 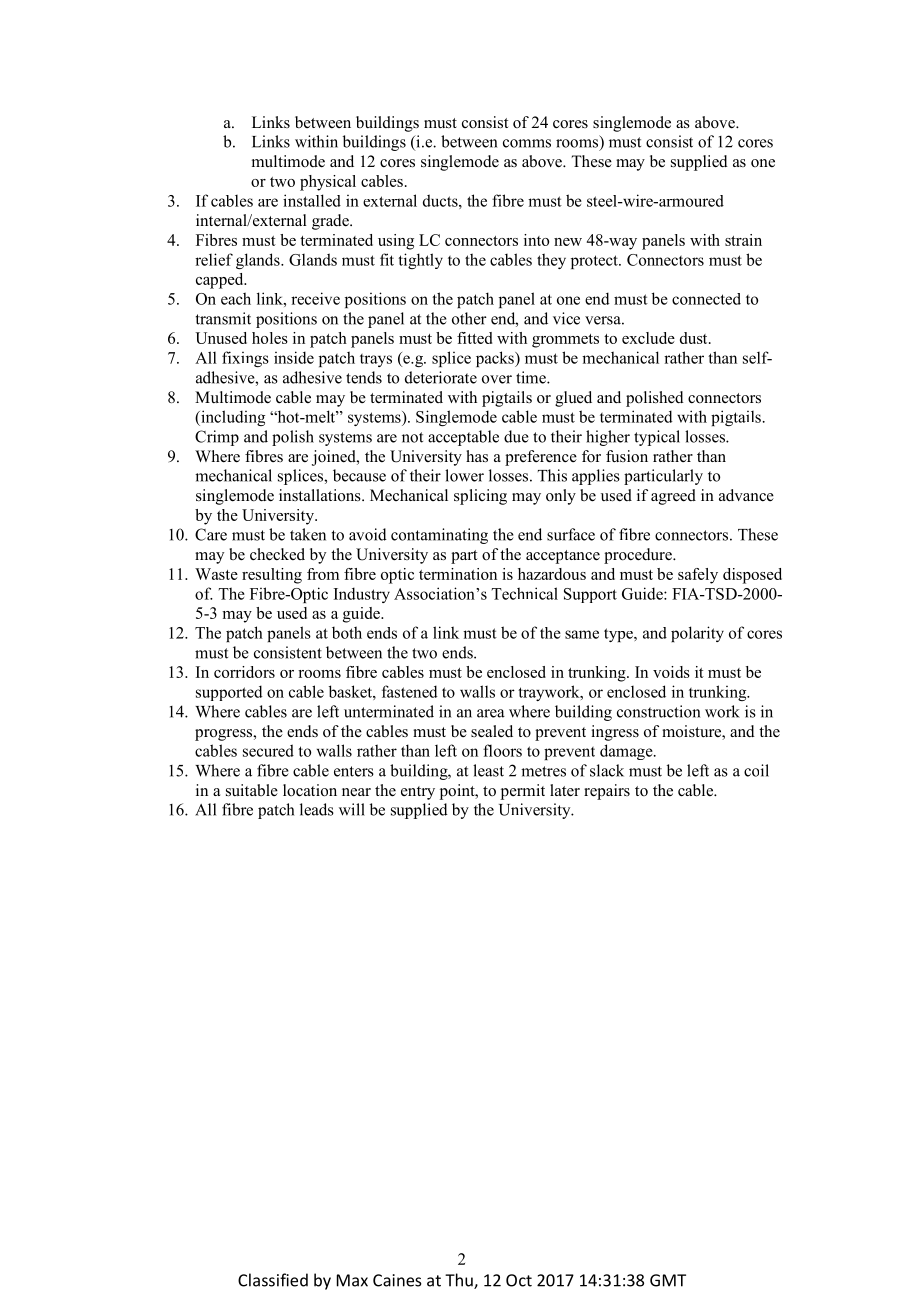 What do you see at coordinates (268, 750) in the document?
I see `secured` at bounding box center [268, 750].
